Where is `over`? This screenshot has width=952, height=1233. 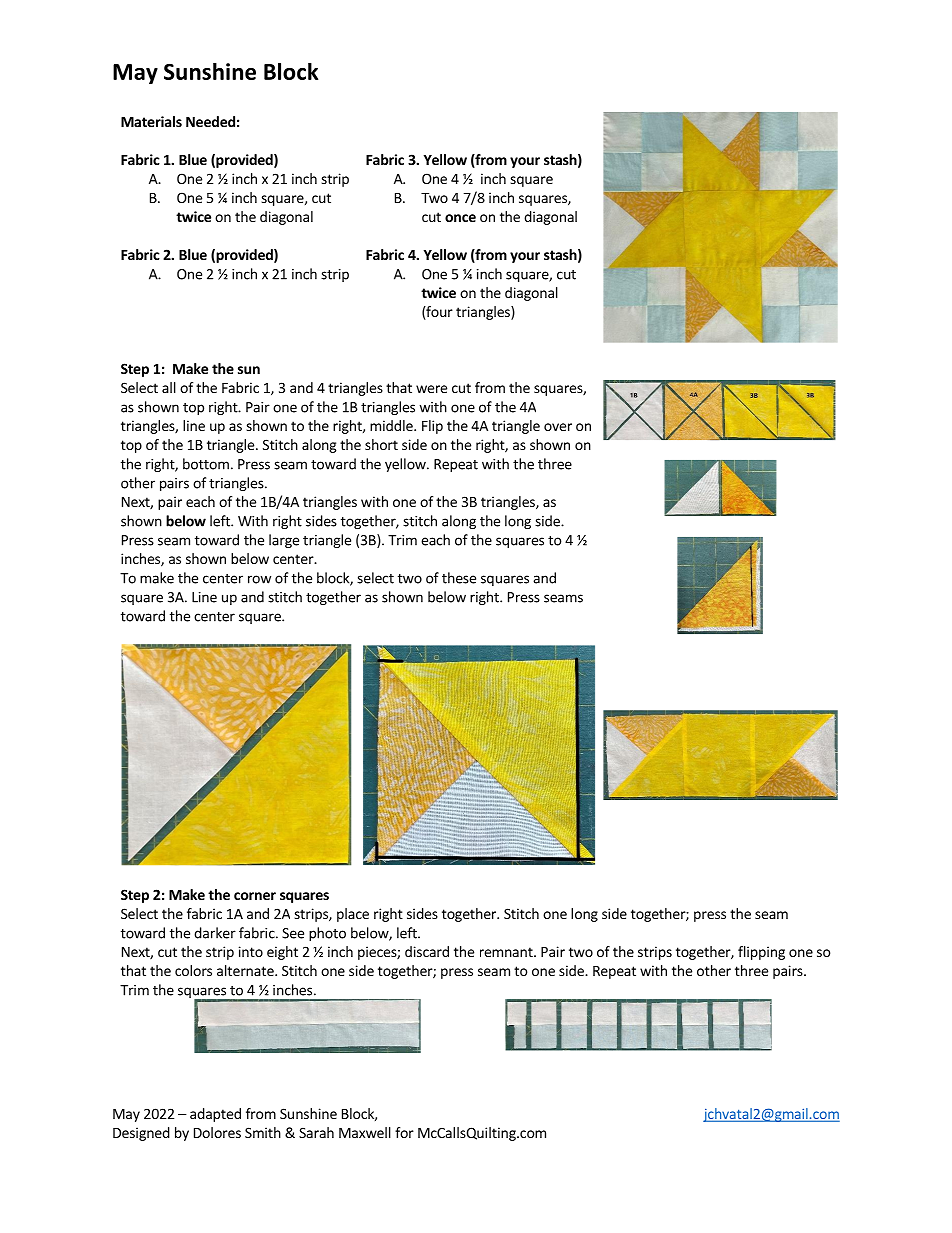
over is located at coordinates (558, 427).
